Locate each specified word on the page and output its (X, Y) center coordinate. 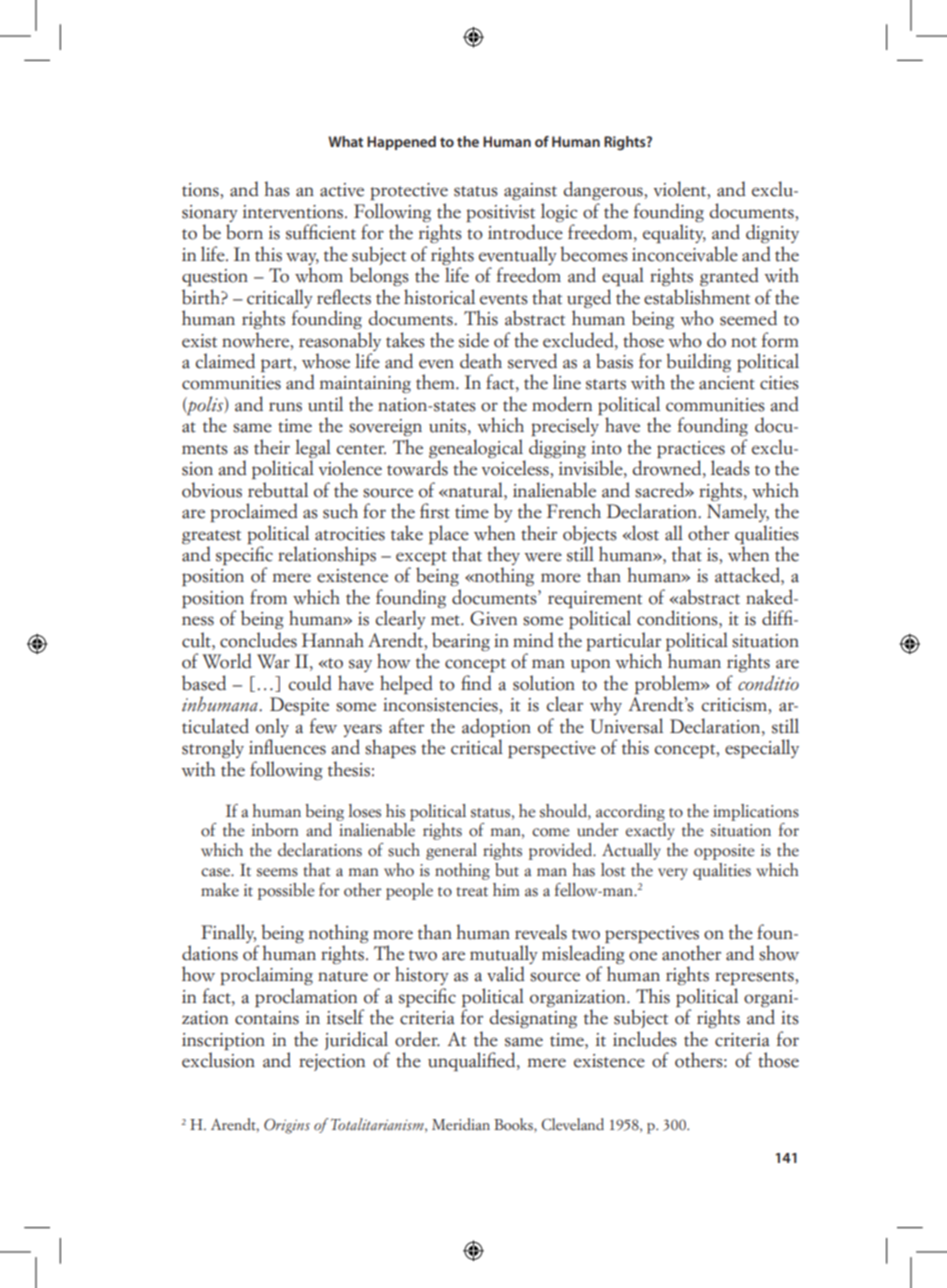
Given (493, 618)
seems (277, 872)
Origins (287, 1126)
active (342, 190)
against (530, 191)
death (481, 361)
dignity (772, 233)
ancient (727, 383)
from (268, 597)
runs (285, 407)
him (506, 889)
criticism (735, 706)
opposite (724, 852)
